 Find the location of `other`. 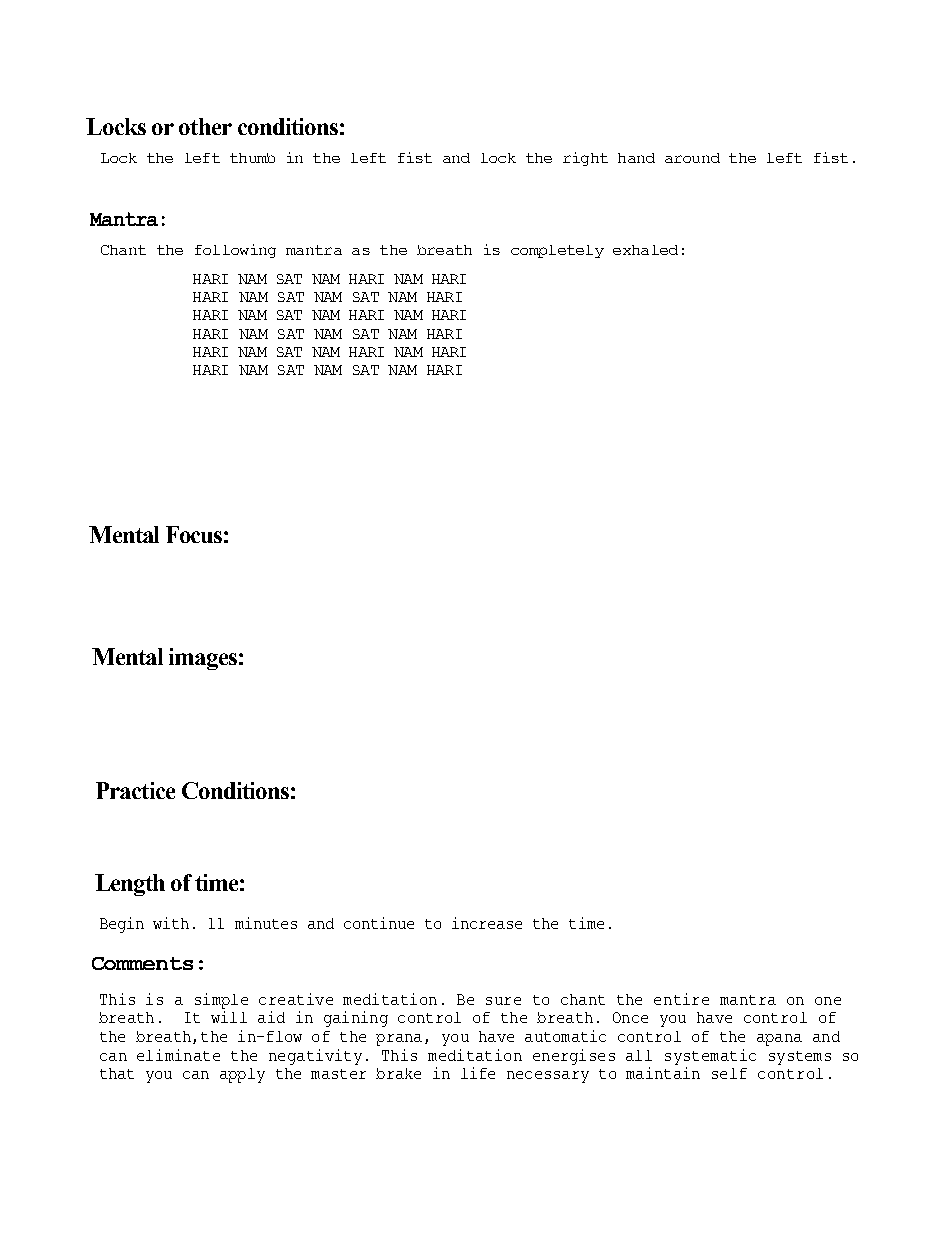

other is located at coordinates (205, 126).
